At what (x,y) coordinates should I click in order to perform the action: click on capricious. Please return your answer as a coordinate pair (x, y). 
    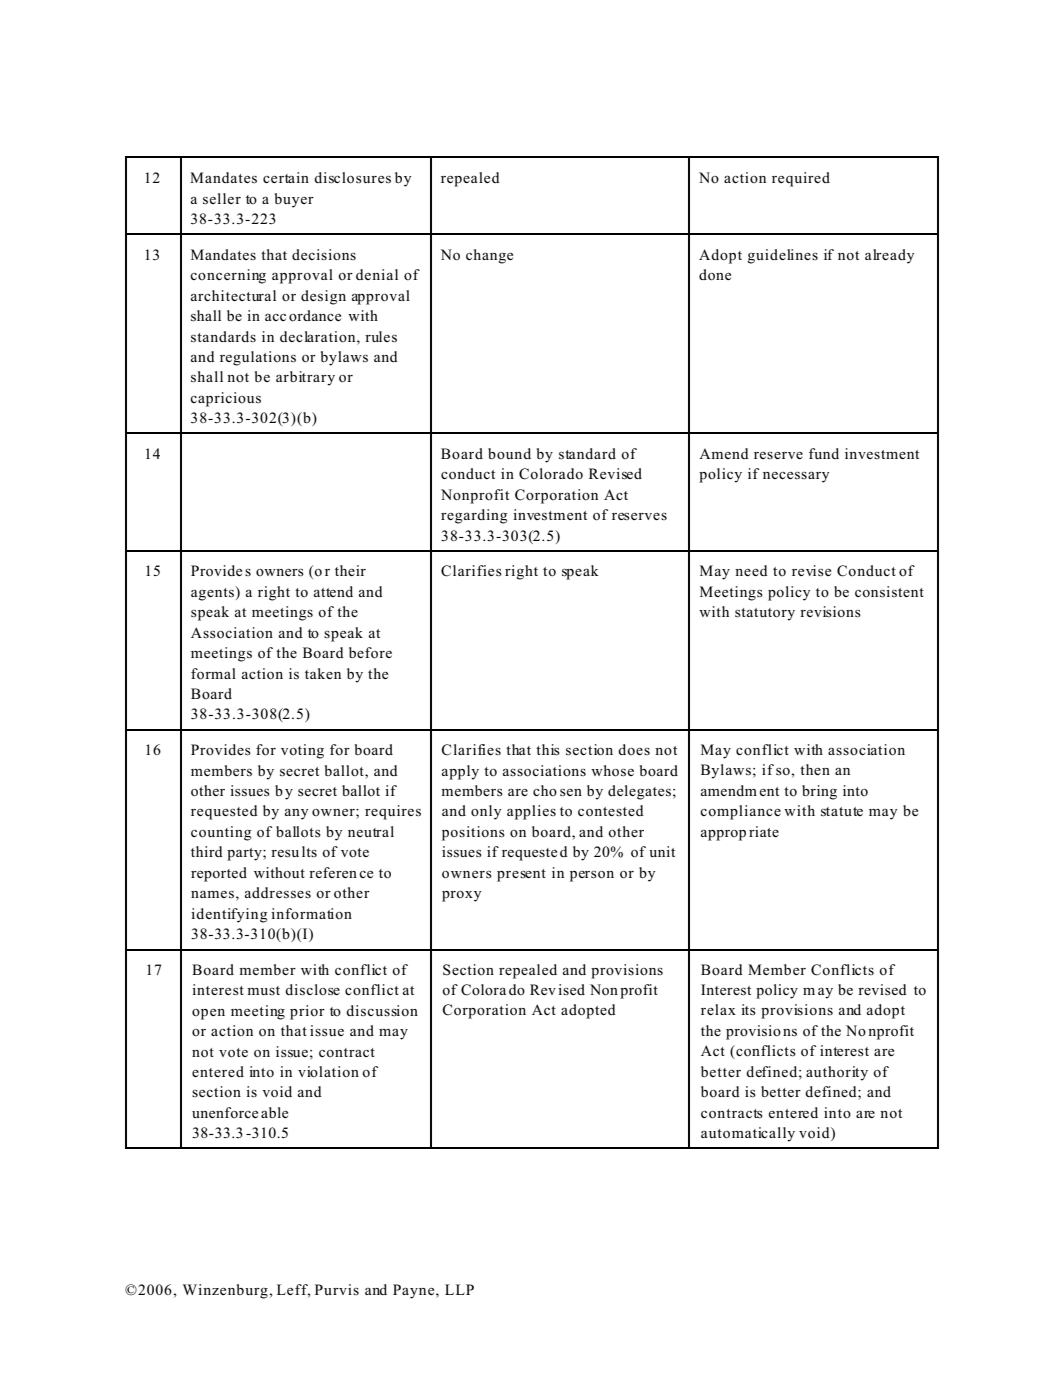
    Looking at the image, I should click on (225, 399).
